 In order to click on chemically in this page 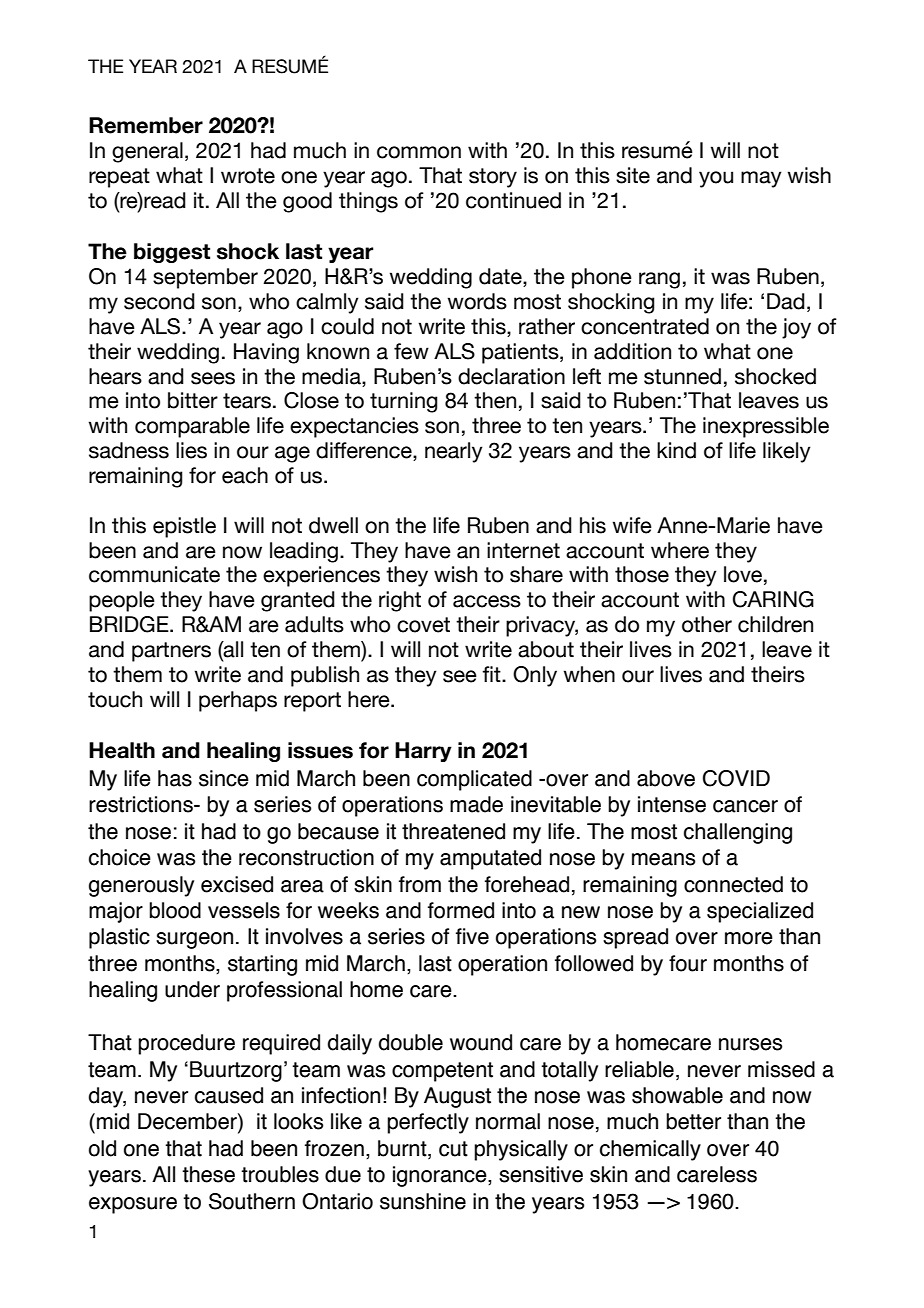, I will do `click(650, 1150)`.
